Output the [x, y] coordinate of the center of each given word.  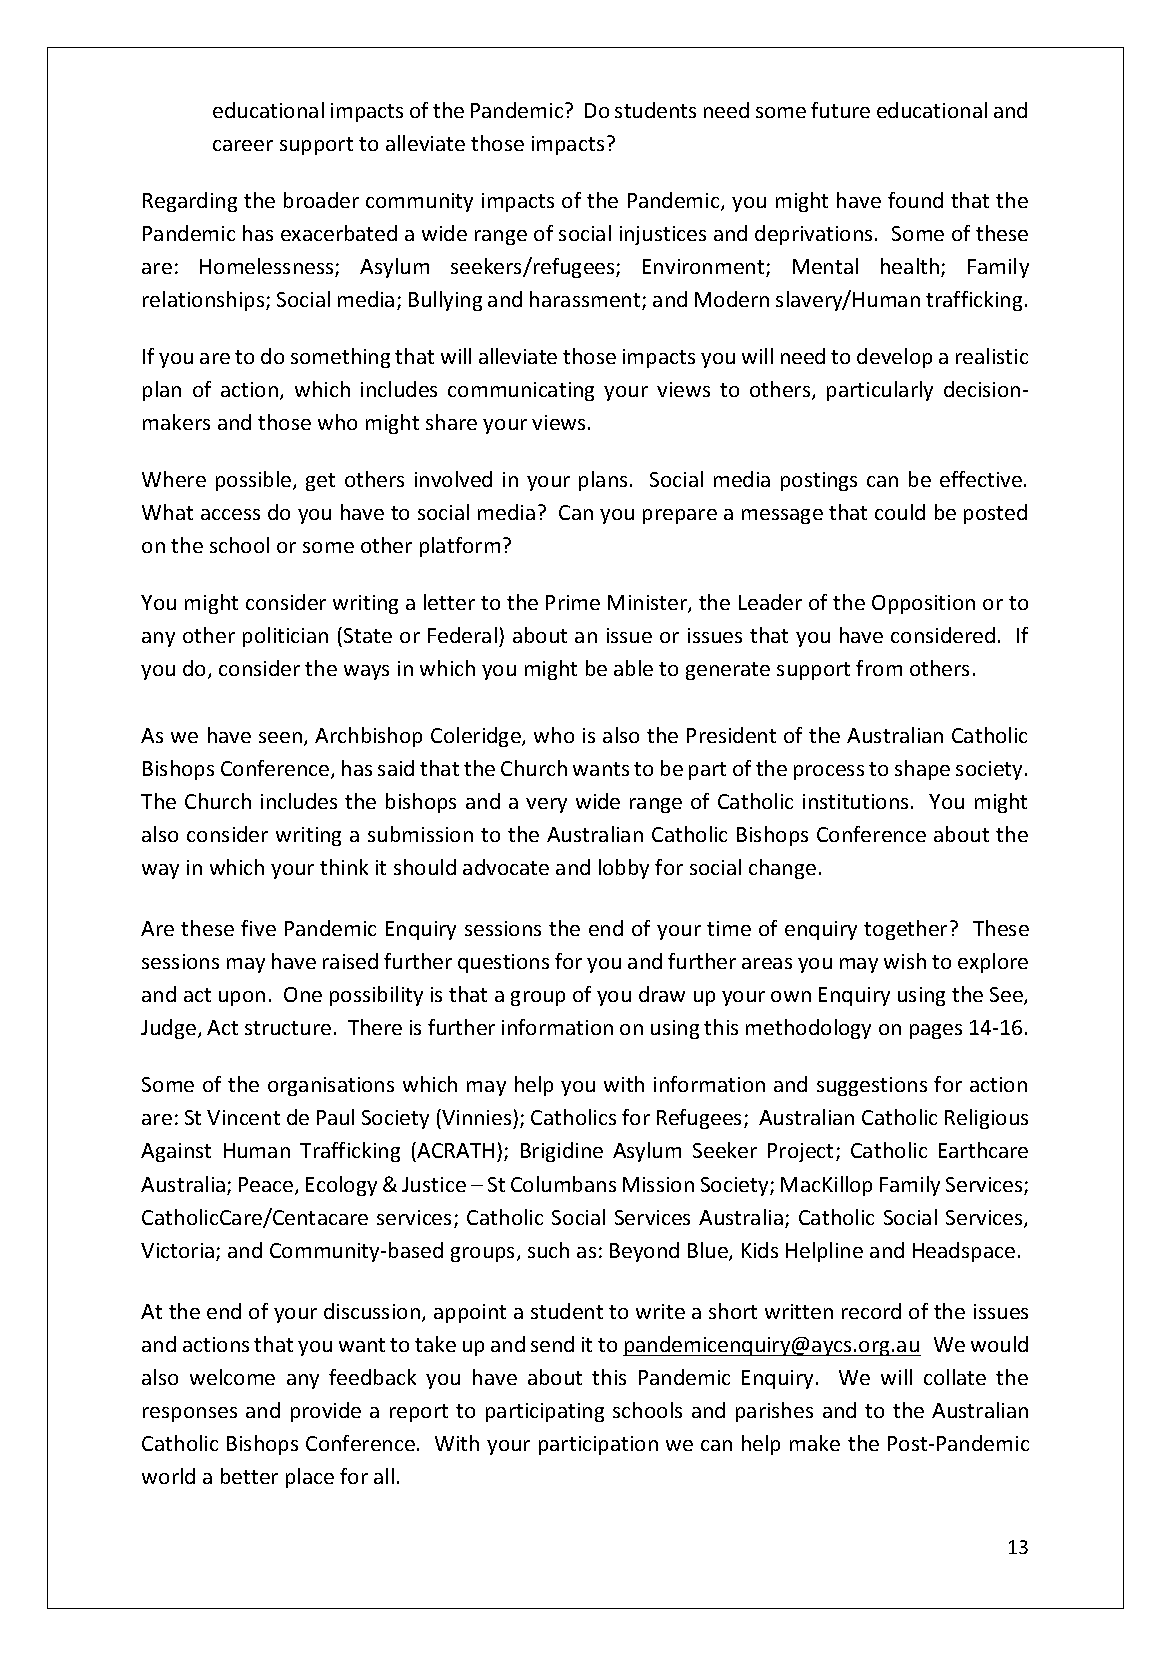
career [243, 145]
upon [242, 998]
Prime [573, 602]
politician [285, 637]
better [249, 1476]
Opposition [923, 604]
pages [936, 1031]
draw [662, 994]
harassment [586, 300]
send [552, 1344]
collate [955, 1377]
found [915, 200]
